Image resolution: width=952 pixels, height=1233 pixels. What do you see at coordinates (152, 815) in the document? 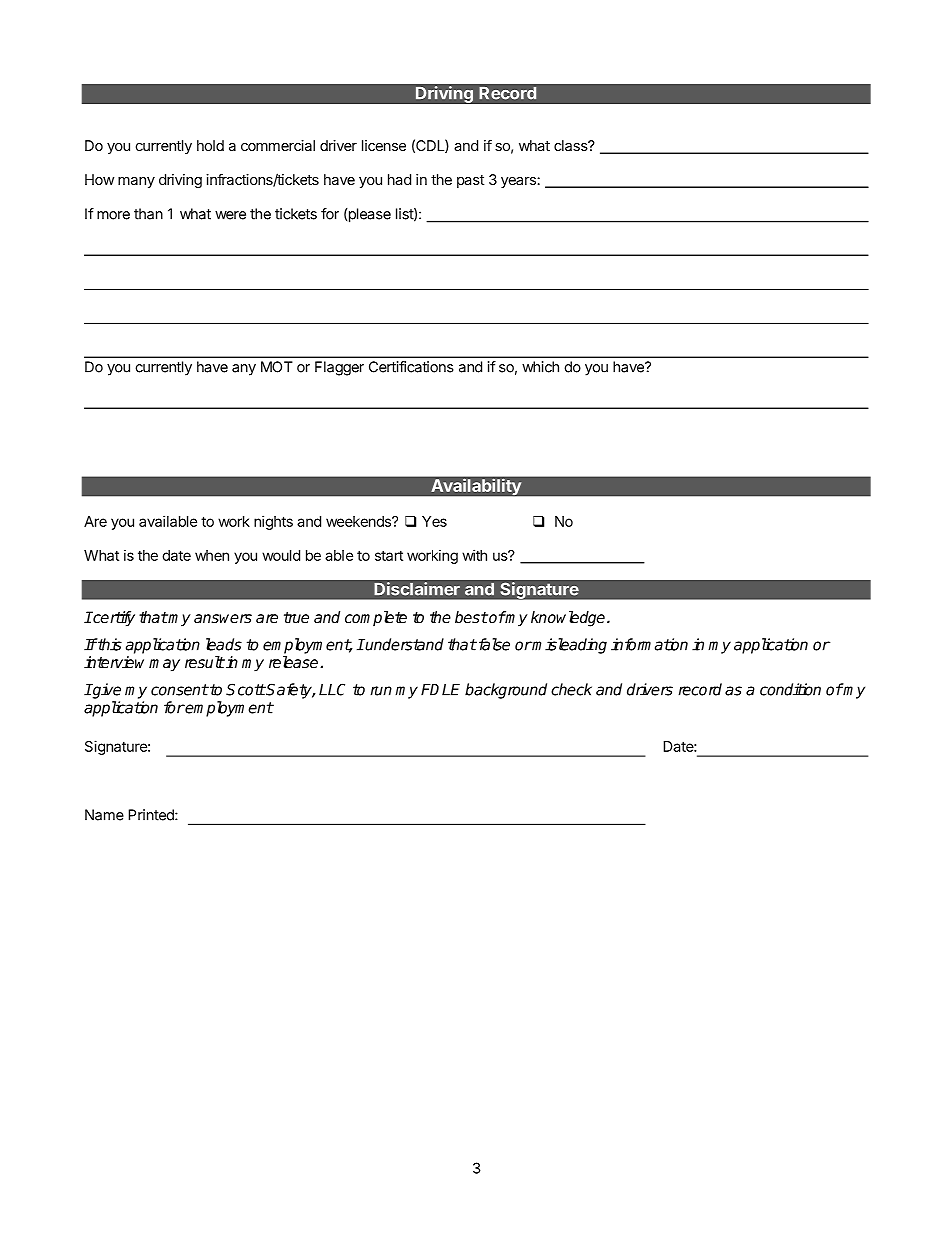
I see `Printed` at bounding box center [152, 815].
